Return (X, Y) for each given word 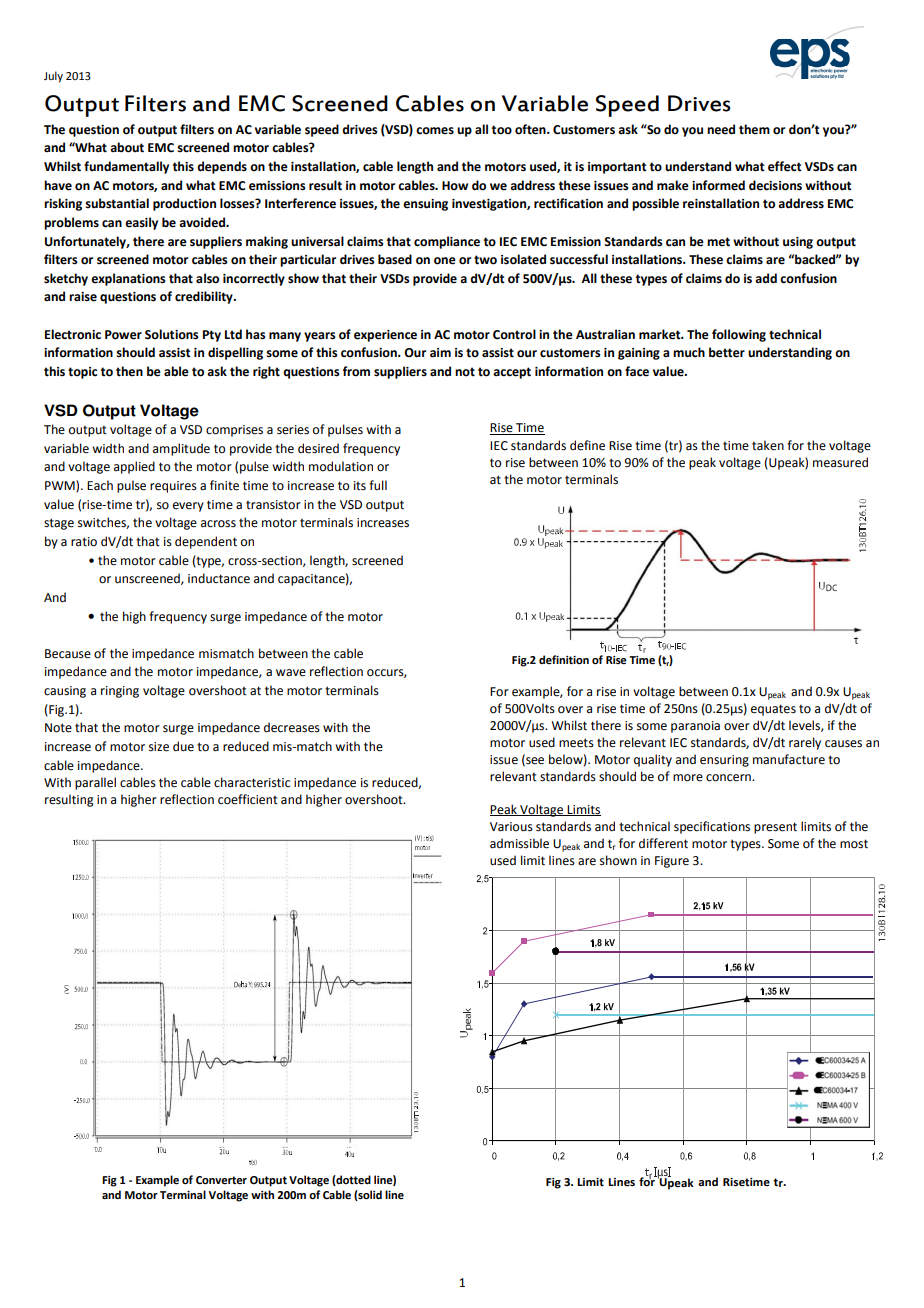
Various (511, 827)
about (127, 147)
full (378, 485)
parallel (95, 783)
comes (435, 131)
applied (134, 467)
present (775, 828)
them (754, 129)
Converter (221, 1180)
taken (768, 445)
